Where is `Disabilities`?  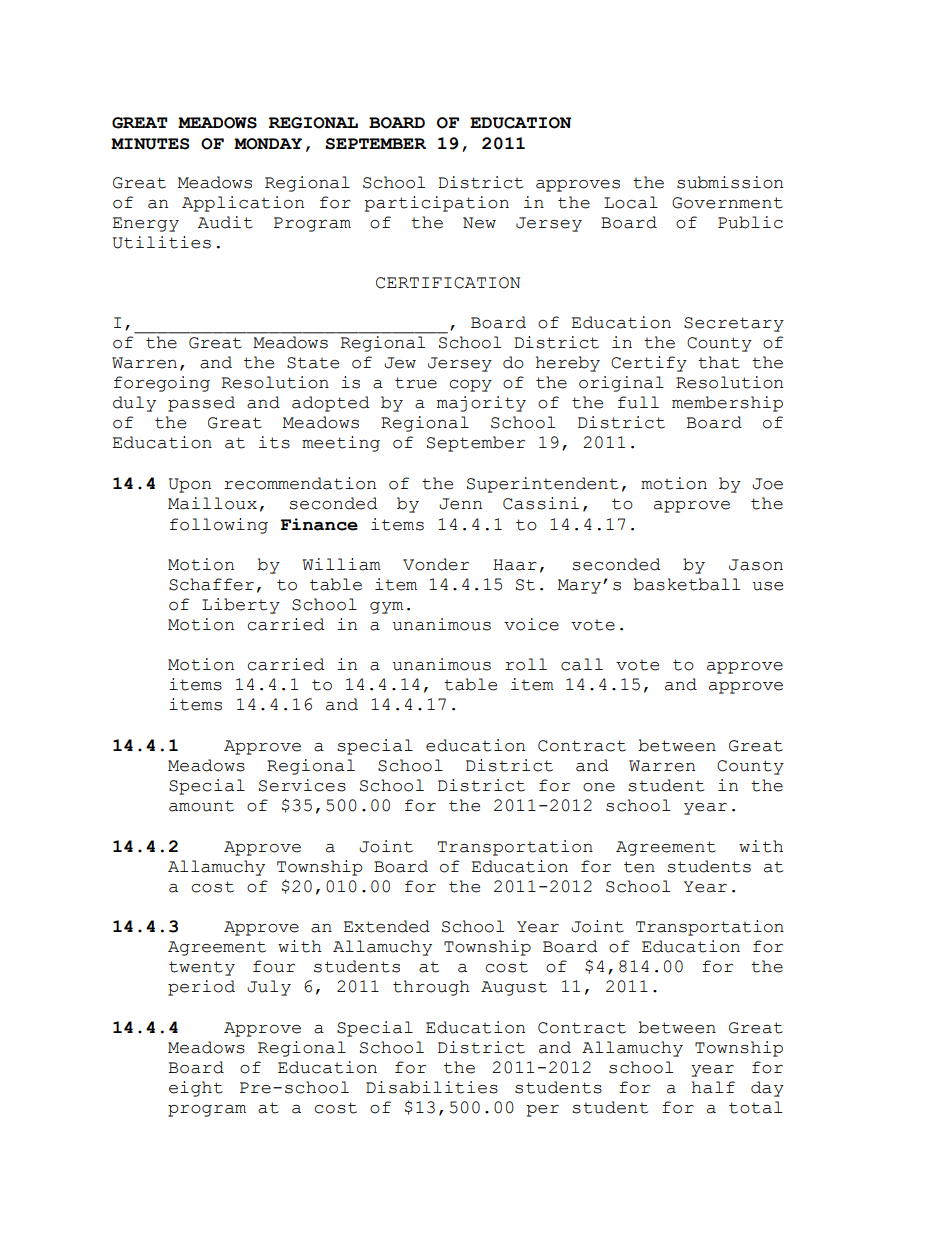
Disabilities is located at coordinates (432, 1087).
